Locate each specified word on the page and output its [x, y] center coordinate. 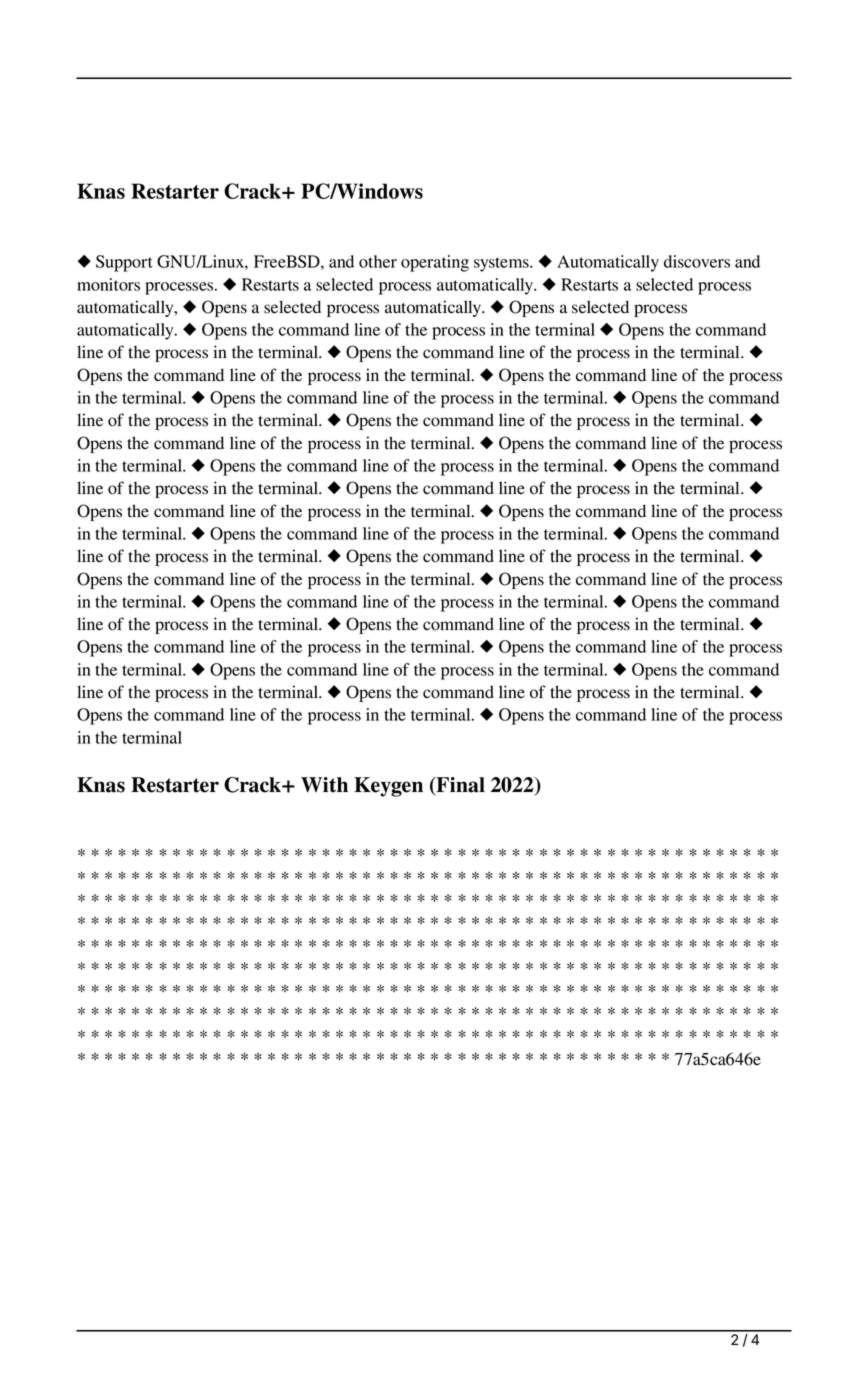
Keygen [388, 787]
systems [502, 264]
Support [124, 263]
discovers [697, 261]
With [324, 785]
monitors [108, 284]
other [378, 261]
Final [459, 786]
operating [435, 263]
